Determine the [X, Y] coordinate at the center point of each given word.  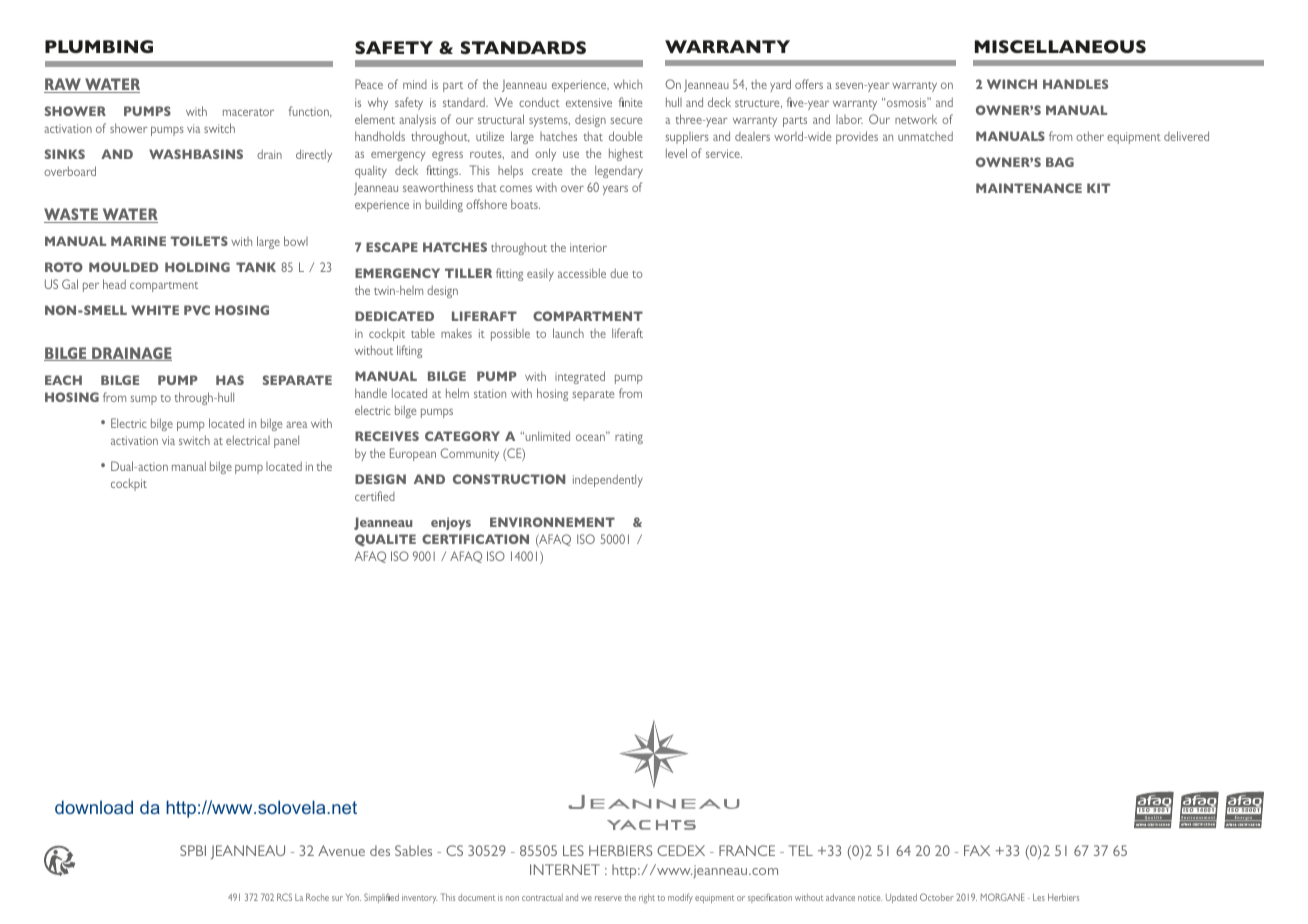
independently [608, 480]
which [628, 84]
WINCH [1012, 84]
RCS [284, 897]
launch [568, 333]
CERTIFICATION [475, 539]
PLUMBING [99, 46]
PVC [197, 310]
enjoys [451, 523]
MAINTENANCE [1029, 188]
